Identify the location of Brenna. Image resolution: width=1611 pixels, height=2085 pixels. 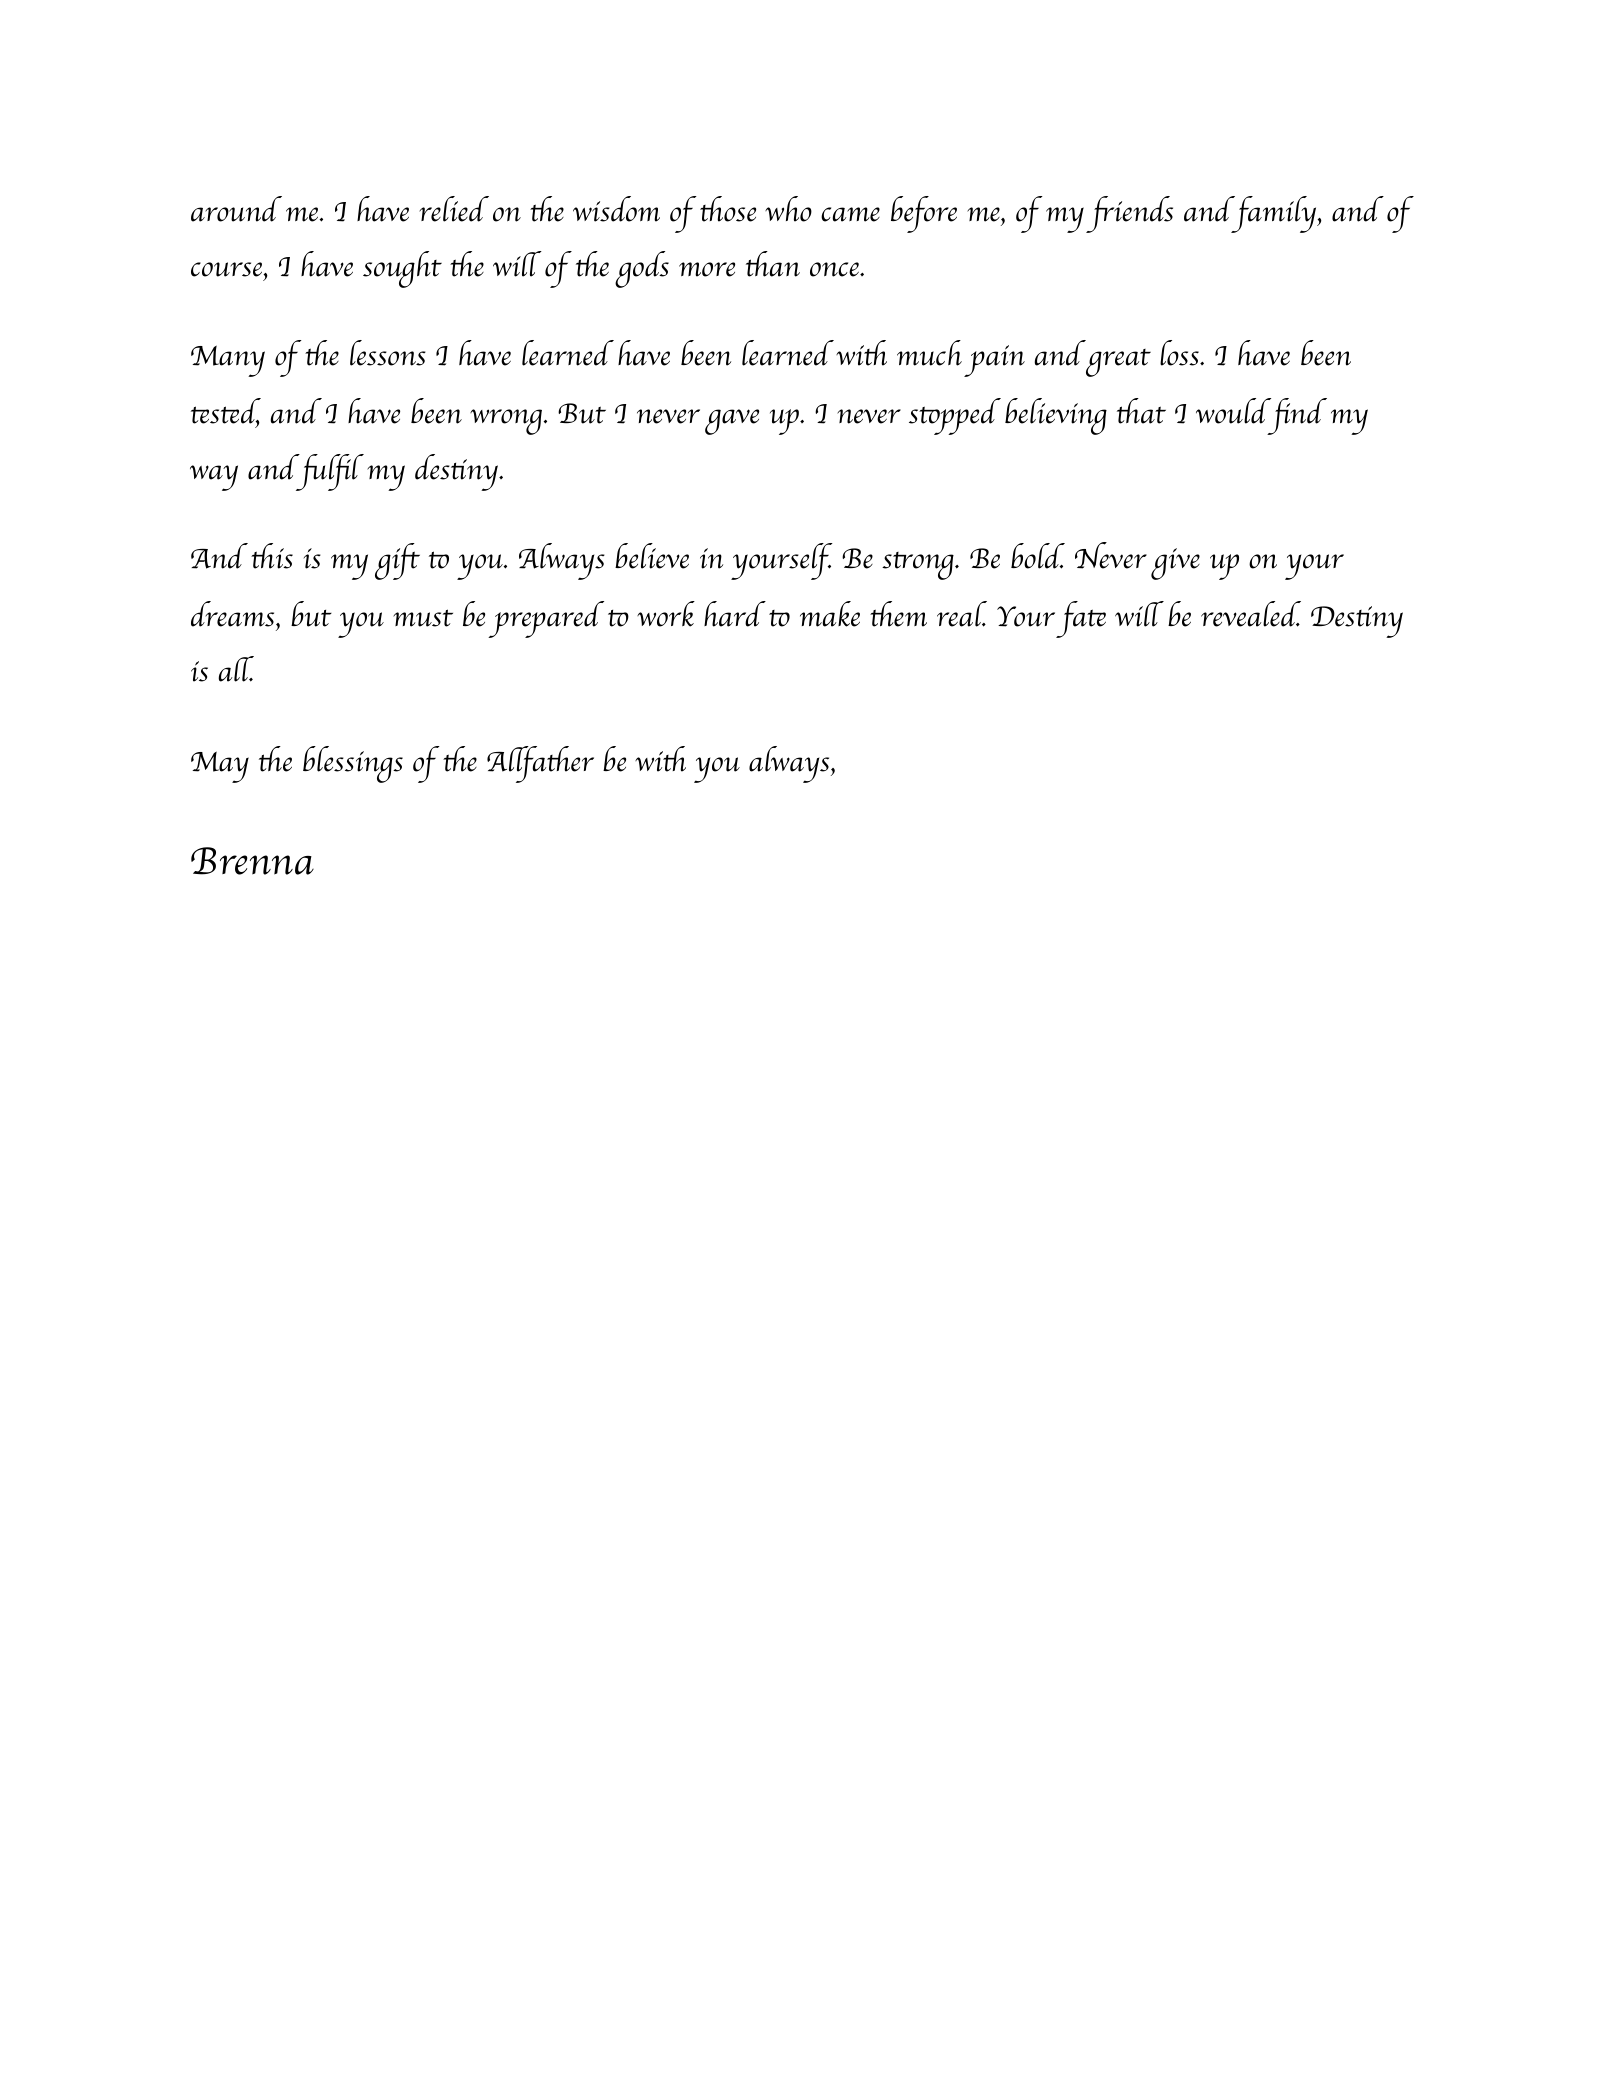
(252, 861).
